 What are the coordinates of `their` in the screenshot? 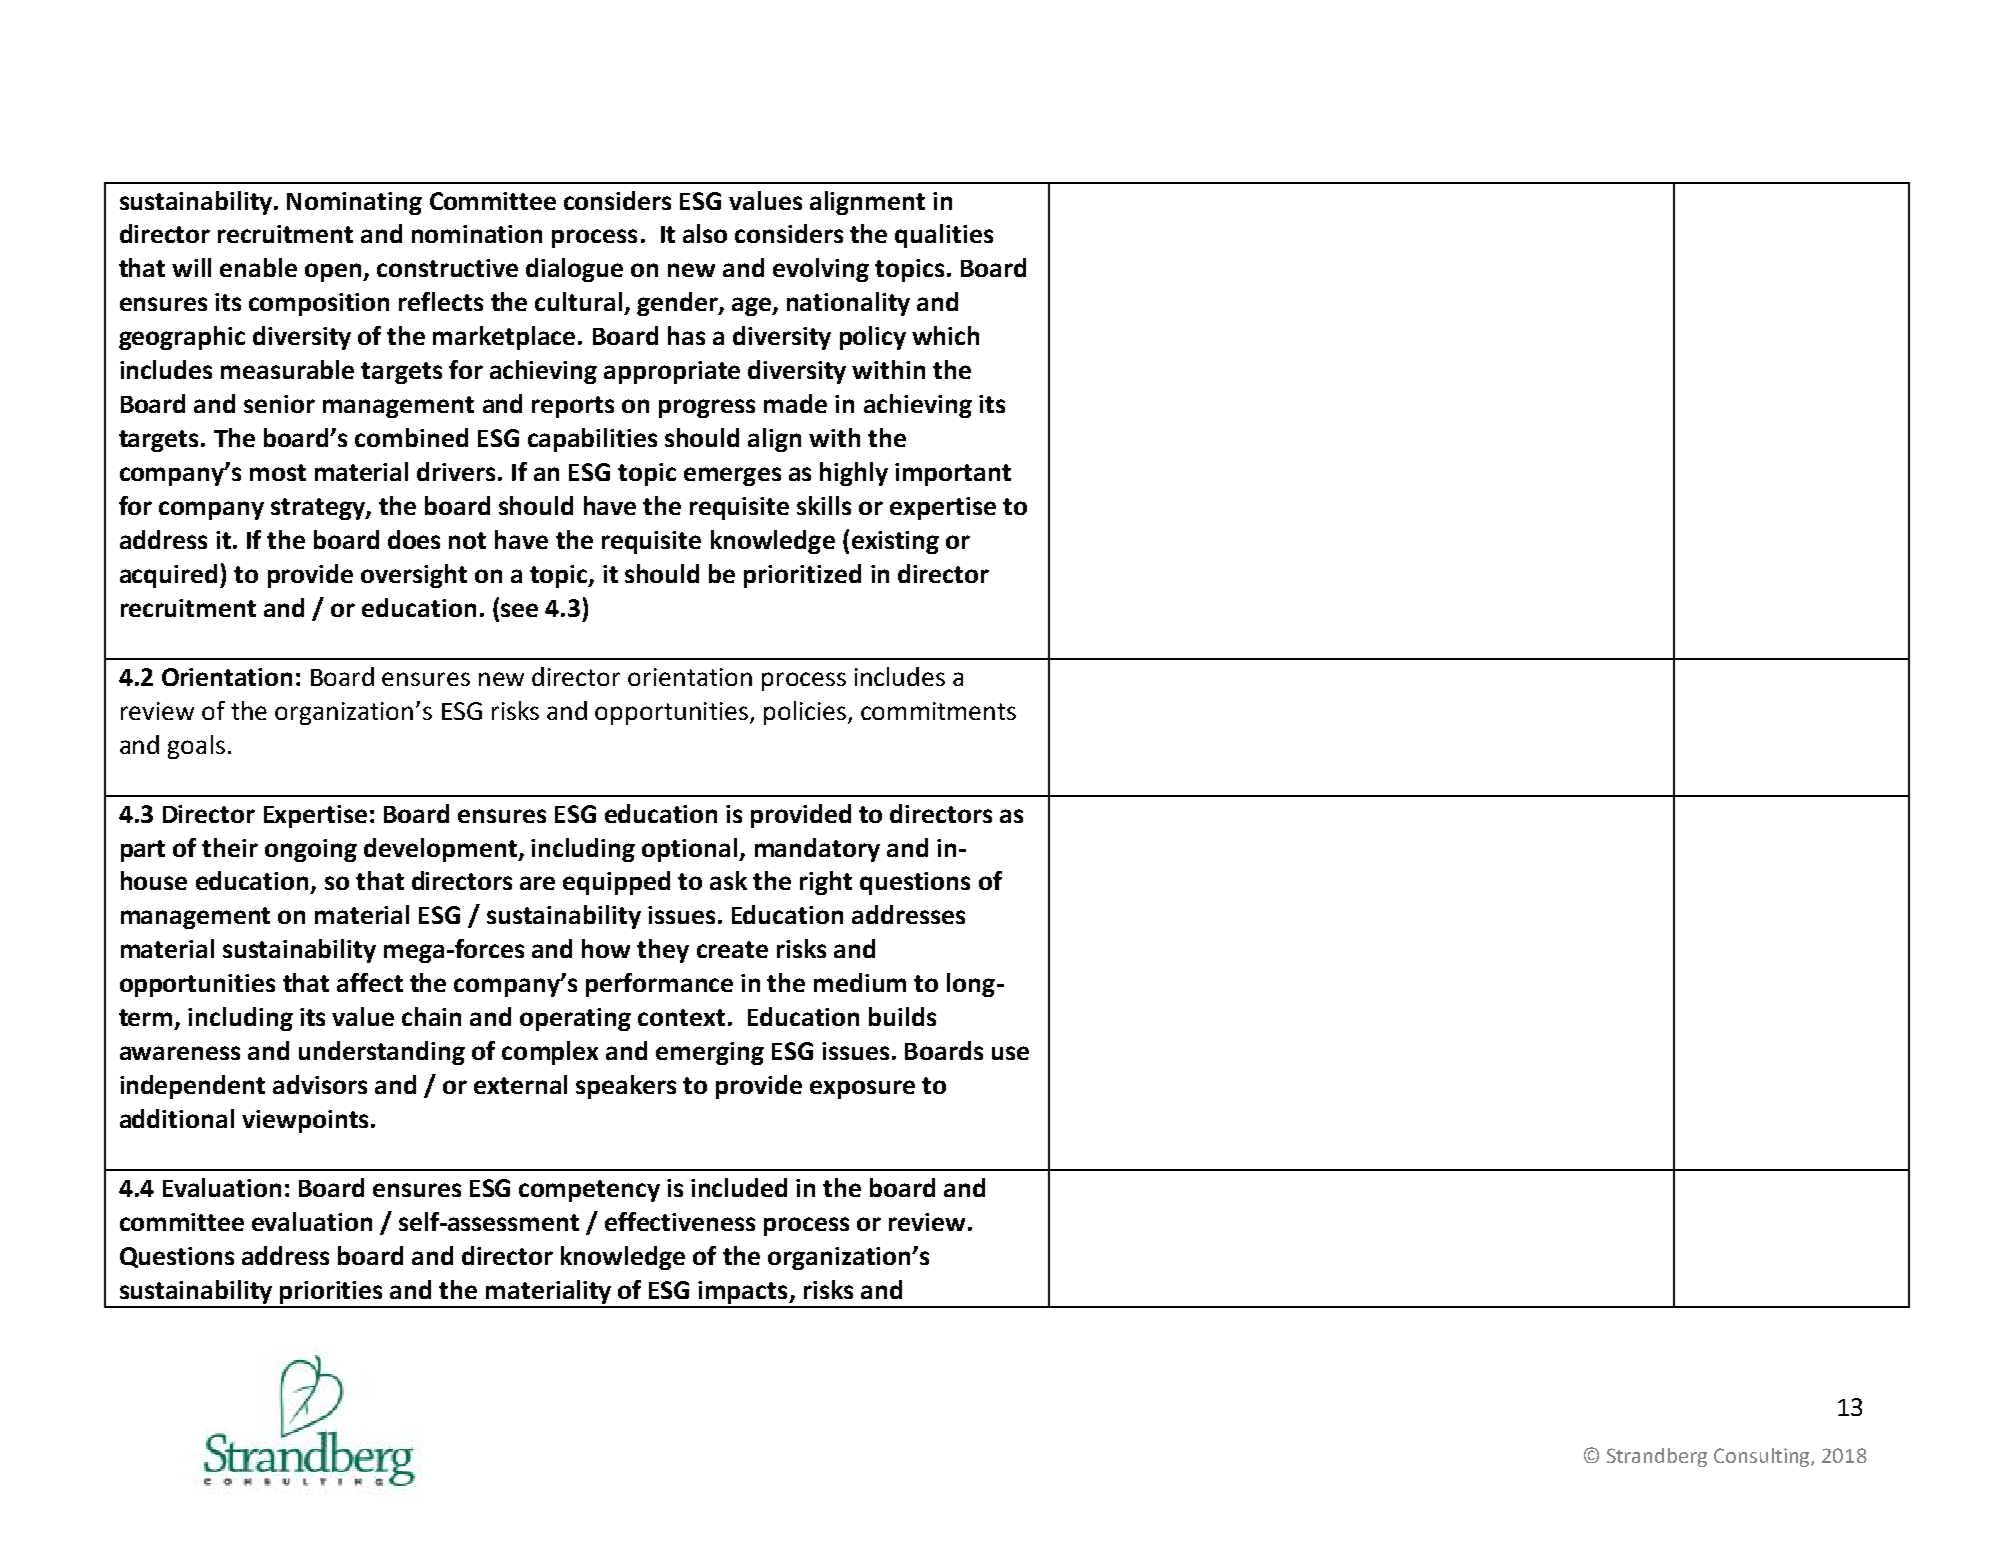 It's located at (230, 847).
